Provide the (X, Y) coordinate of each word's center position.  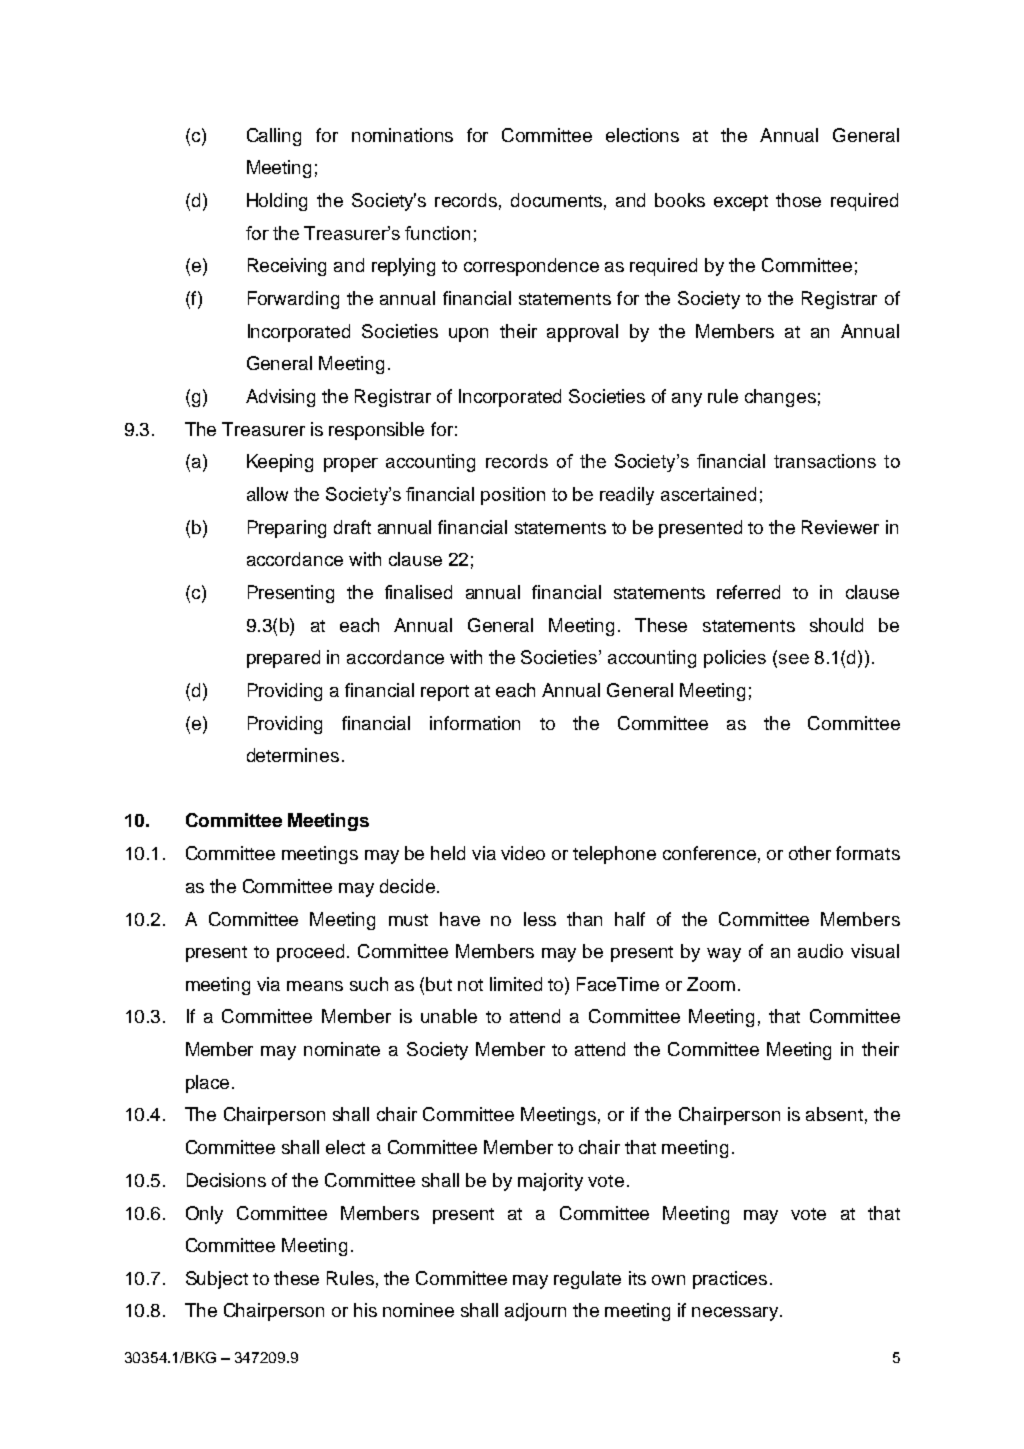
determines (293, 755)
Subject (217, 1280)
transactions (825, 461)
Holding (277, 202)
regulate (587, 1280)
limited (516, 984)
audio (820, 951)
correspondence (531, 267)
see (794, 659)
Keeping (280, 463)
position (513, 496)
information (475, 723)
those (798, 200)
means (315, 986)
